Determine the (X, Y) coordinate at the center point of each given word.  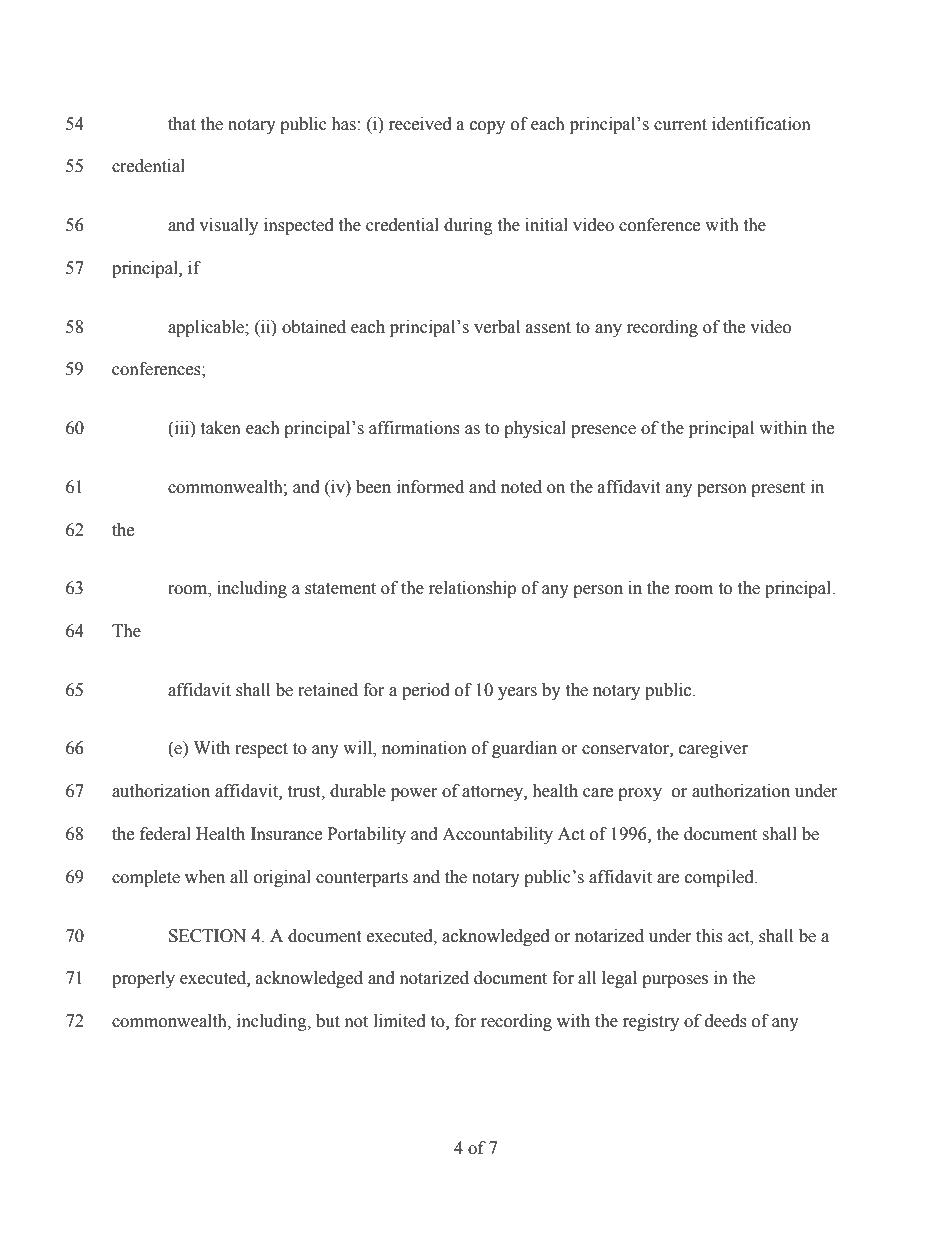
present (778, 489)
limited (400, 1021)
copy (487, 127)
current (680, 125)
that (182, 124)
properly (143, 979)
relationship (472, 589)
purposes (675, 981)
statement (340, 589)
